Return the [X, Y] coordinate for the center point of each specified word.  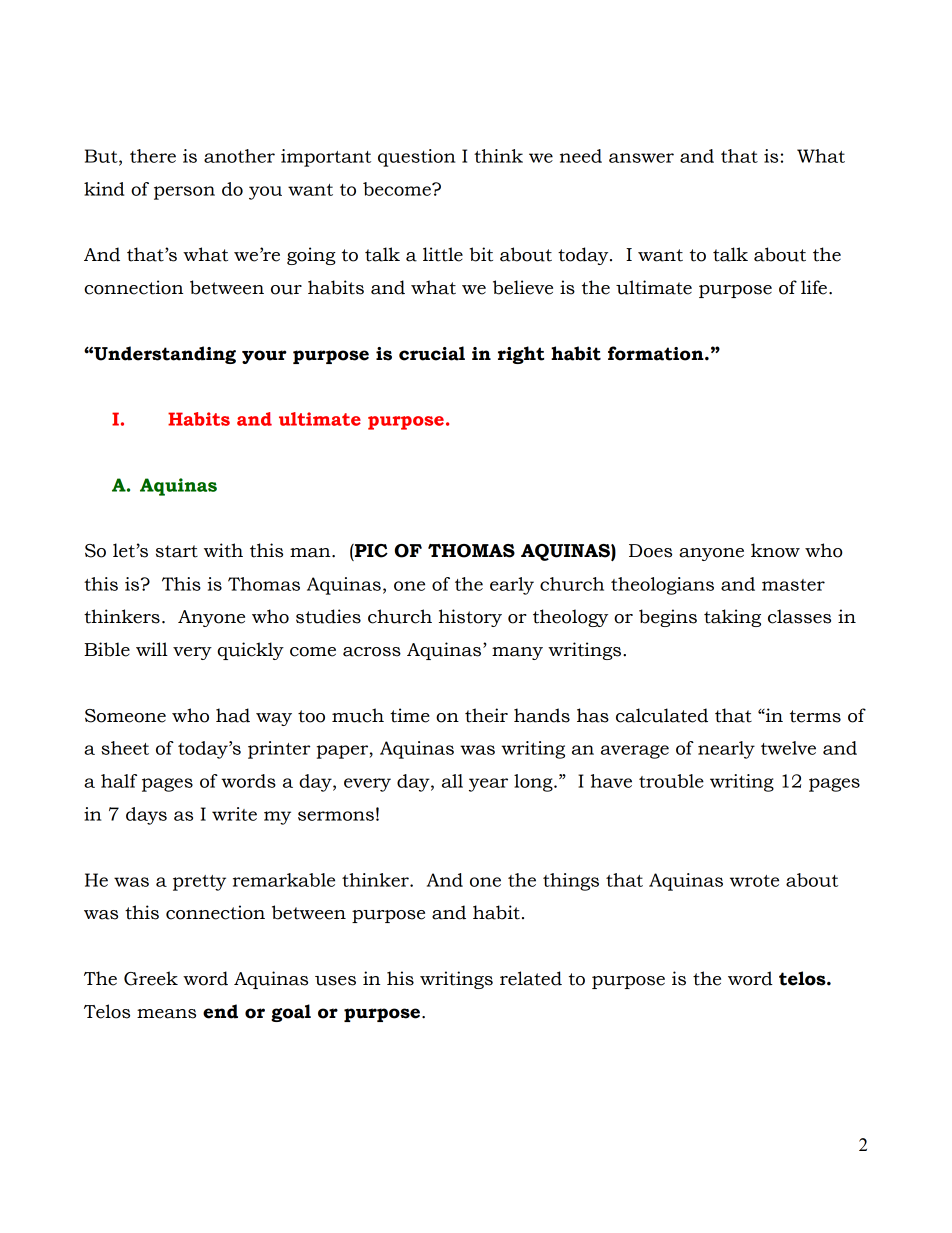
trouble [671, 781]
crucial [432, 353]
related [531, 978]
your [264, 357]
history [470, 618]
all [452, 781]
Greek [151, 978]
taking [732, 618]
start [177, 551]
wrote [754, 881]
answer [641, 158]
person [184, 193]
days [146, 816]
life [814, 287]
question [416, 158]
